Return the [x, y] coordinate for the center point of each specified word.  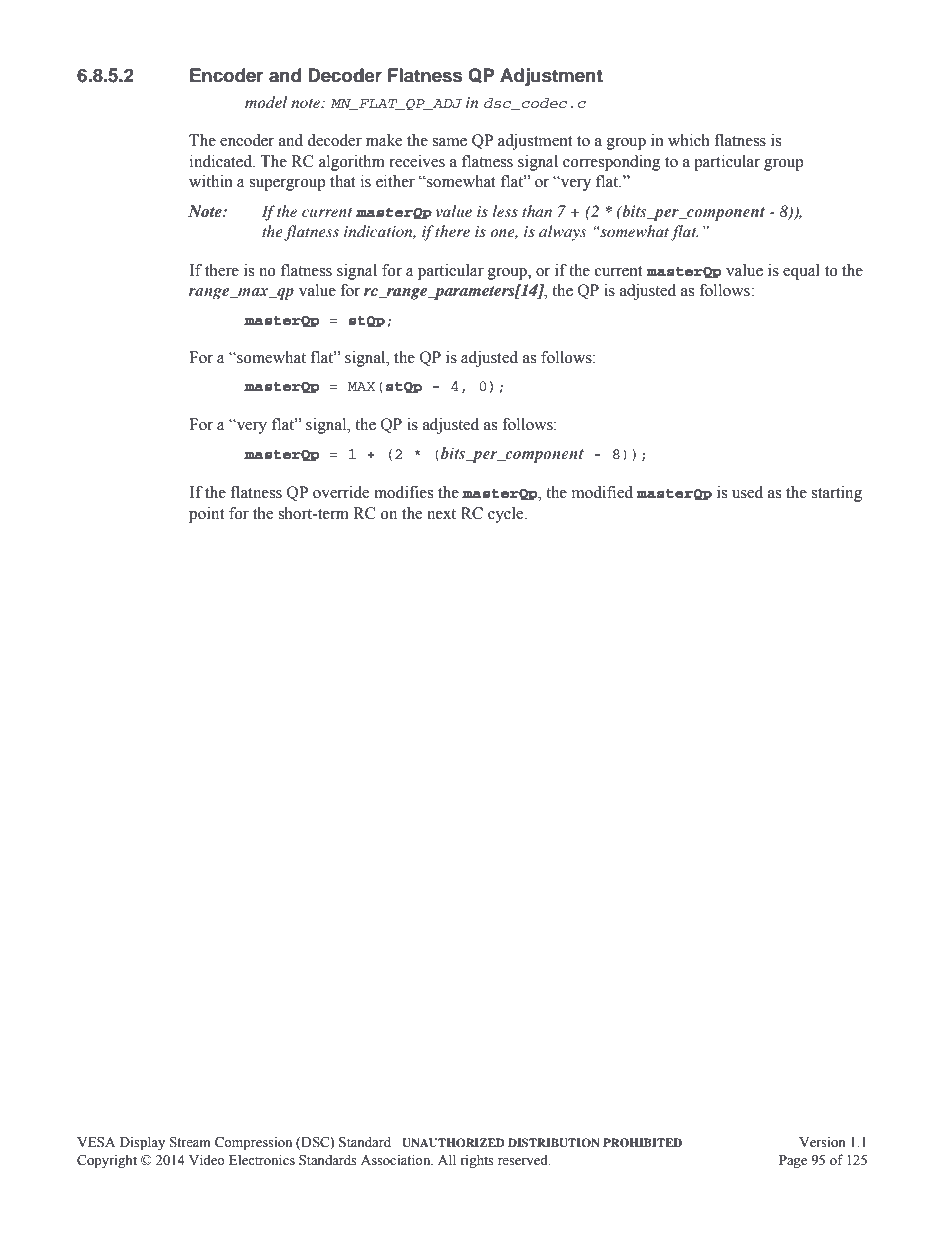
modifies [403, 492]
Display [142, 1143]
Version [822, 1142]
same [449, 142]
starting [836, 494]
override [341, 492]
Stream [190, 1142]
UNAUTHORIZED [453, 1143]
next [441, 514]
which [689, 140]
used [747, 492]
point [206, 515]
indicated [222, 161]
